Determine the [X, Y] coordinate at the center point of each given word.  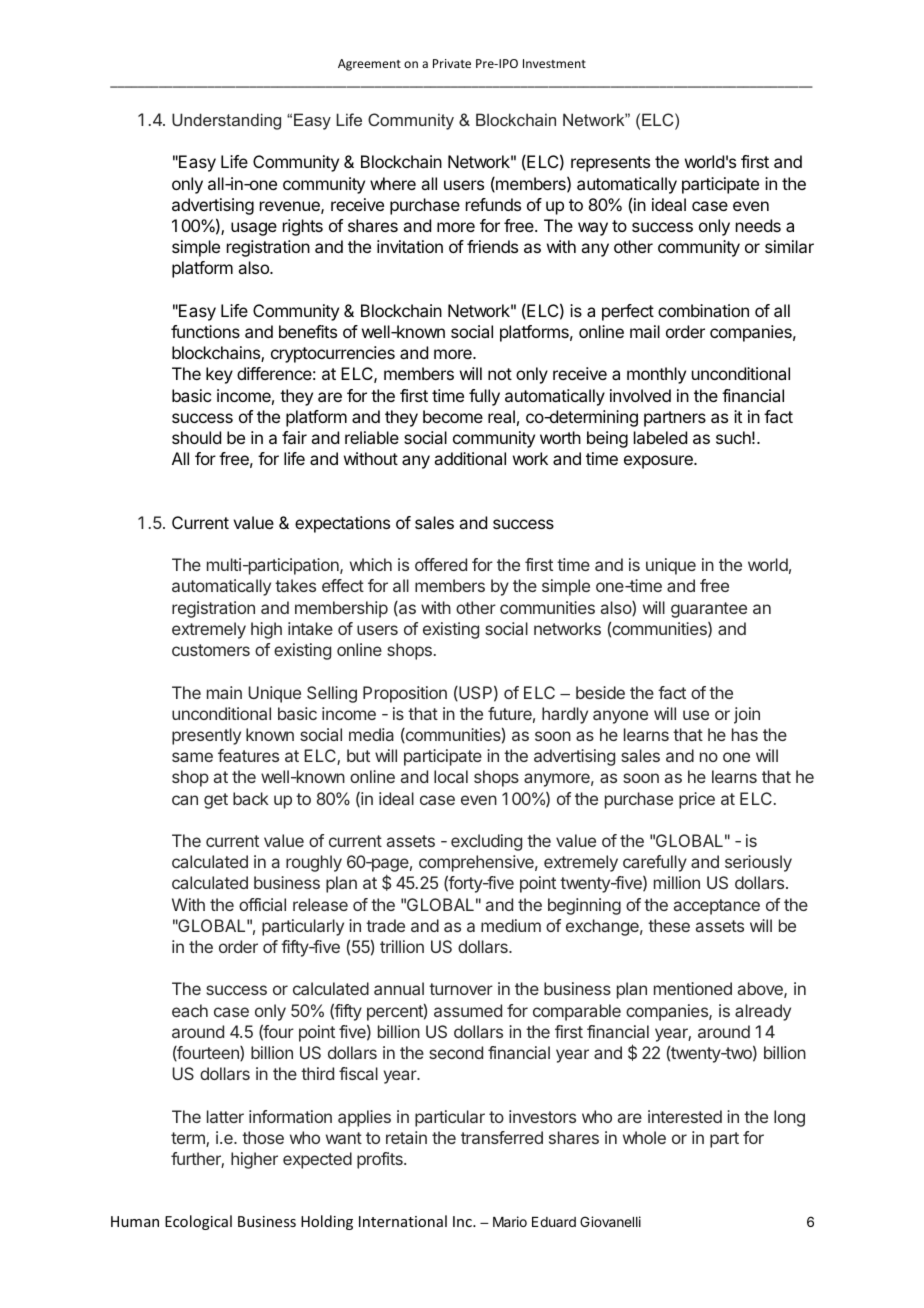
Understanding [226, 121]
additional [470, 458]
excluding [486, 842]
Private [452, 63]
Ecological [198, 1222]
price [697, 800]
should [196, 437]
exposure [659, 462]
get [216, 801]
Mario [510, 1221]
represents [610, 164]
